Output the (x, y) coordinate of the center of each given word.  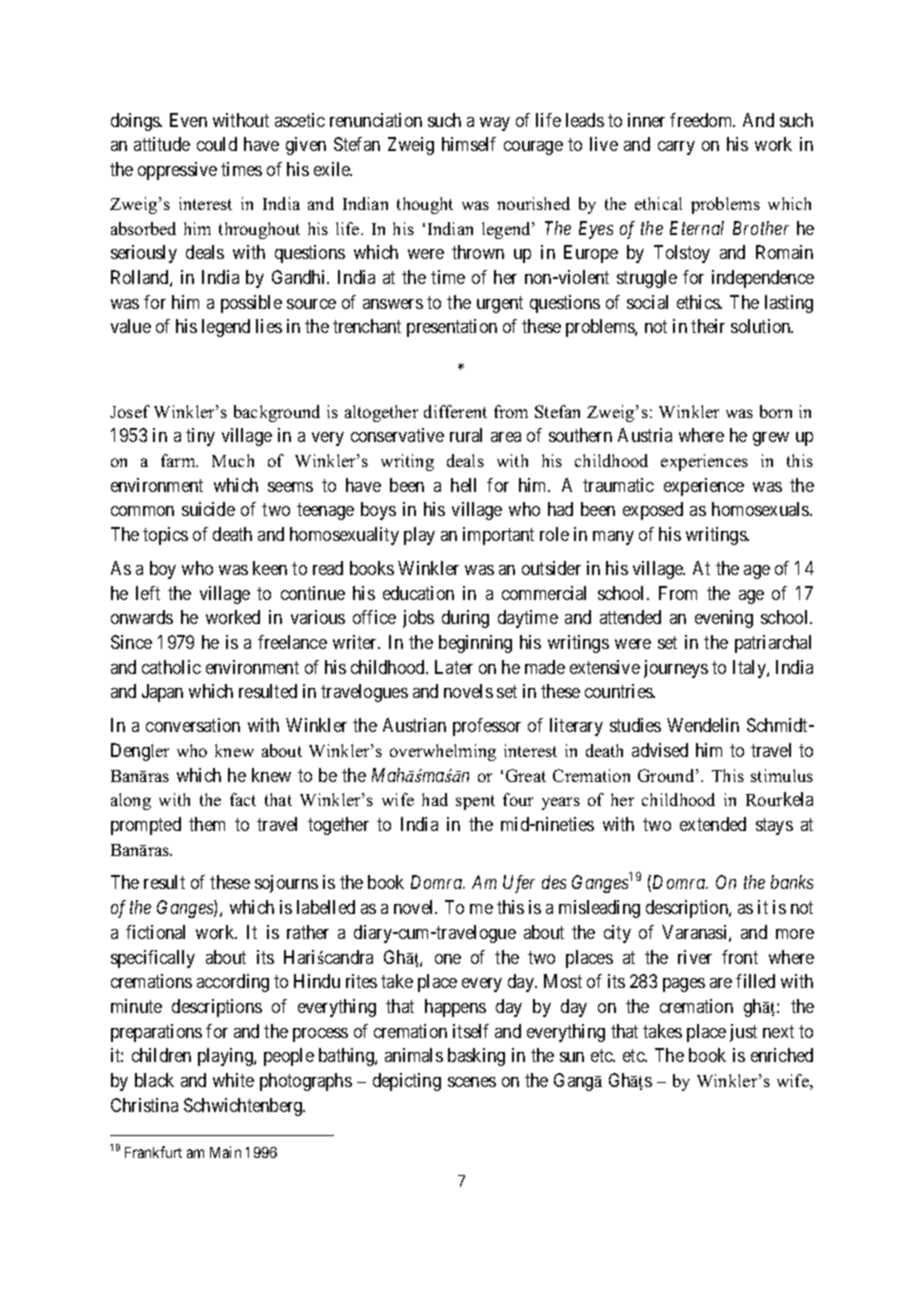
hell (463, 485)
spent (475, 802)
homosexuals (761, 509)
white (233, 1080)
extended (713, 824)
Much (233, 460)
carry (676, 148)
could (217, 144)
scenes (472, 1082)
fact (243, 799)
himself (469, 144)
